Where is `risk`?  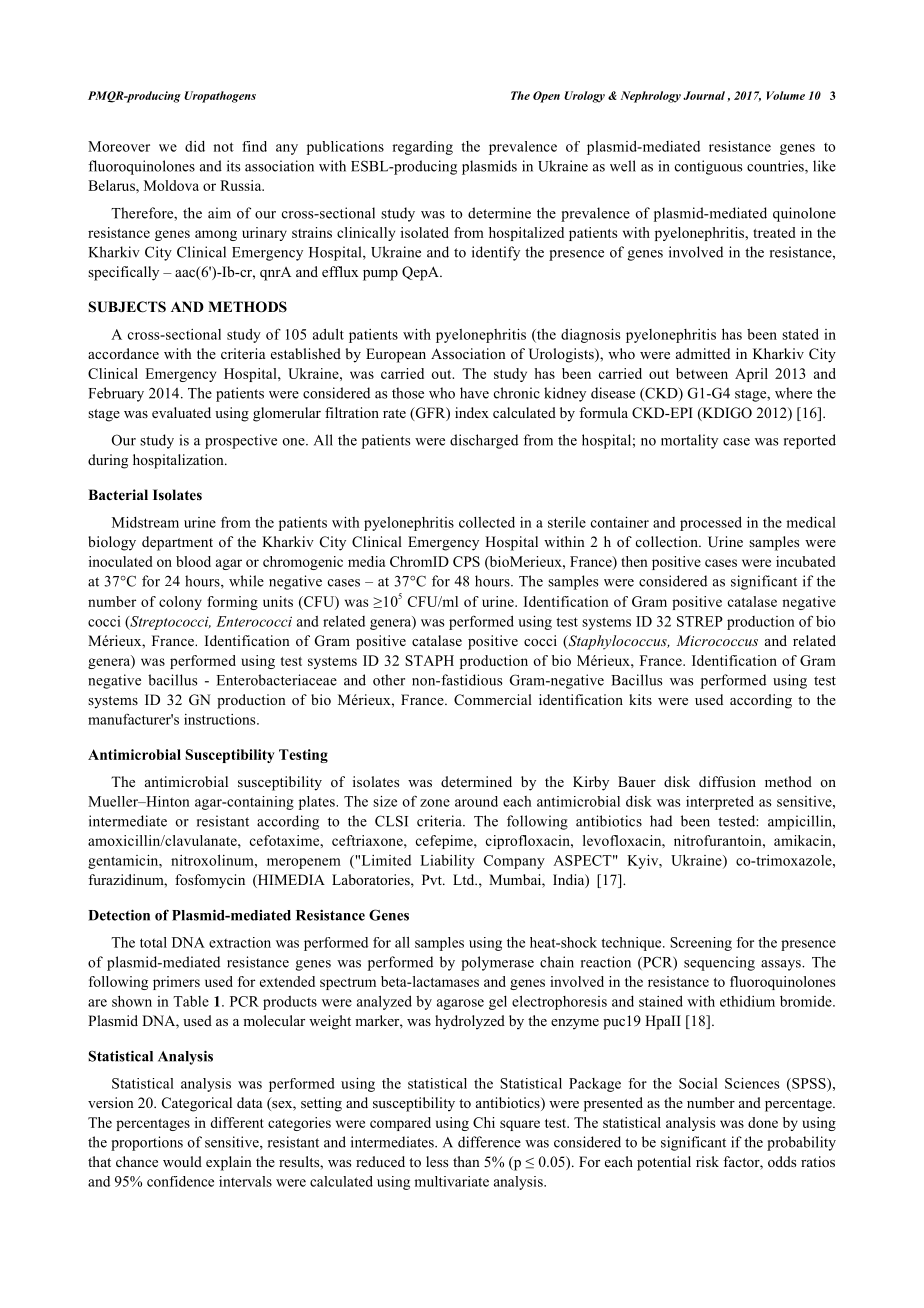
risk is located at coordinates (707, 1161).
